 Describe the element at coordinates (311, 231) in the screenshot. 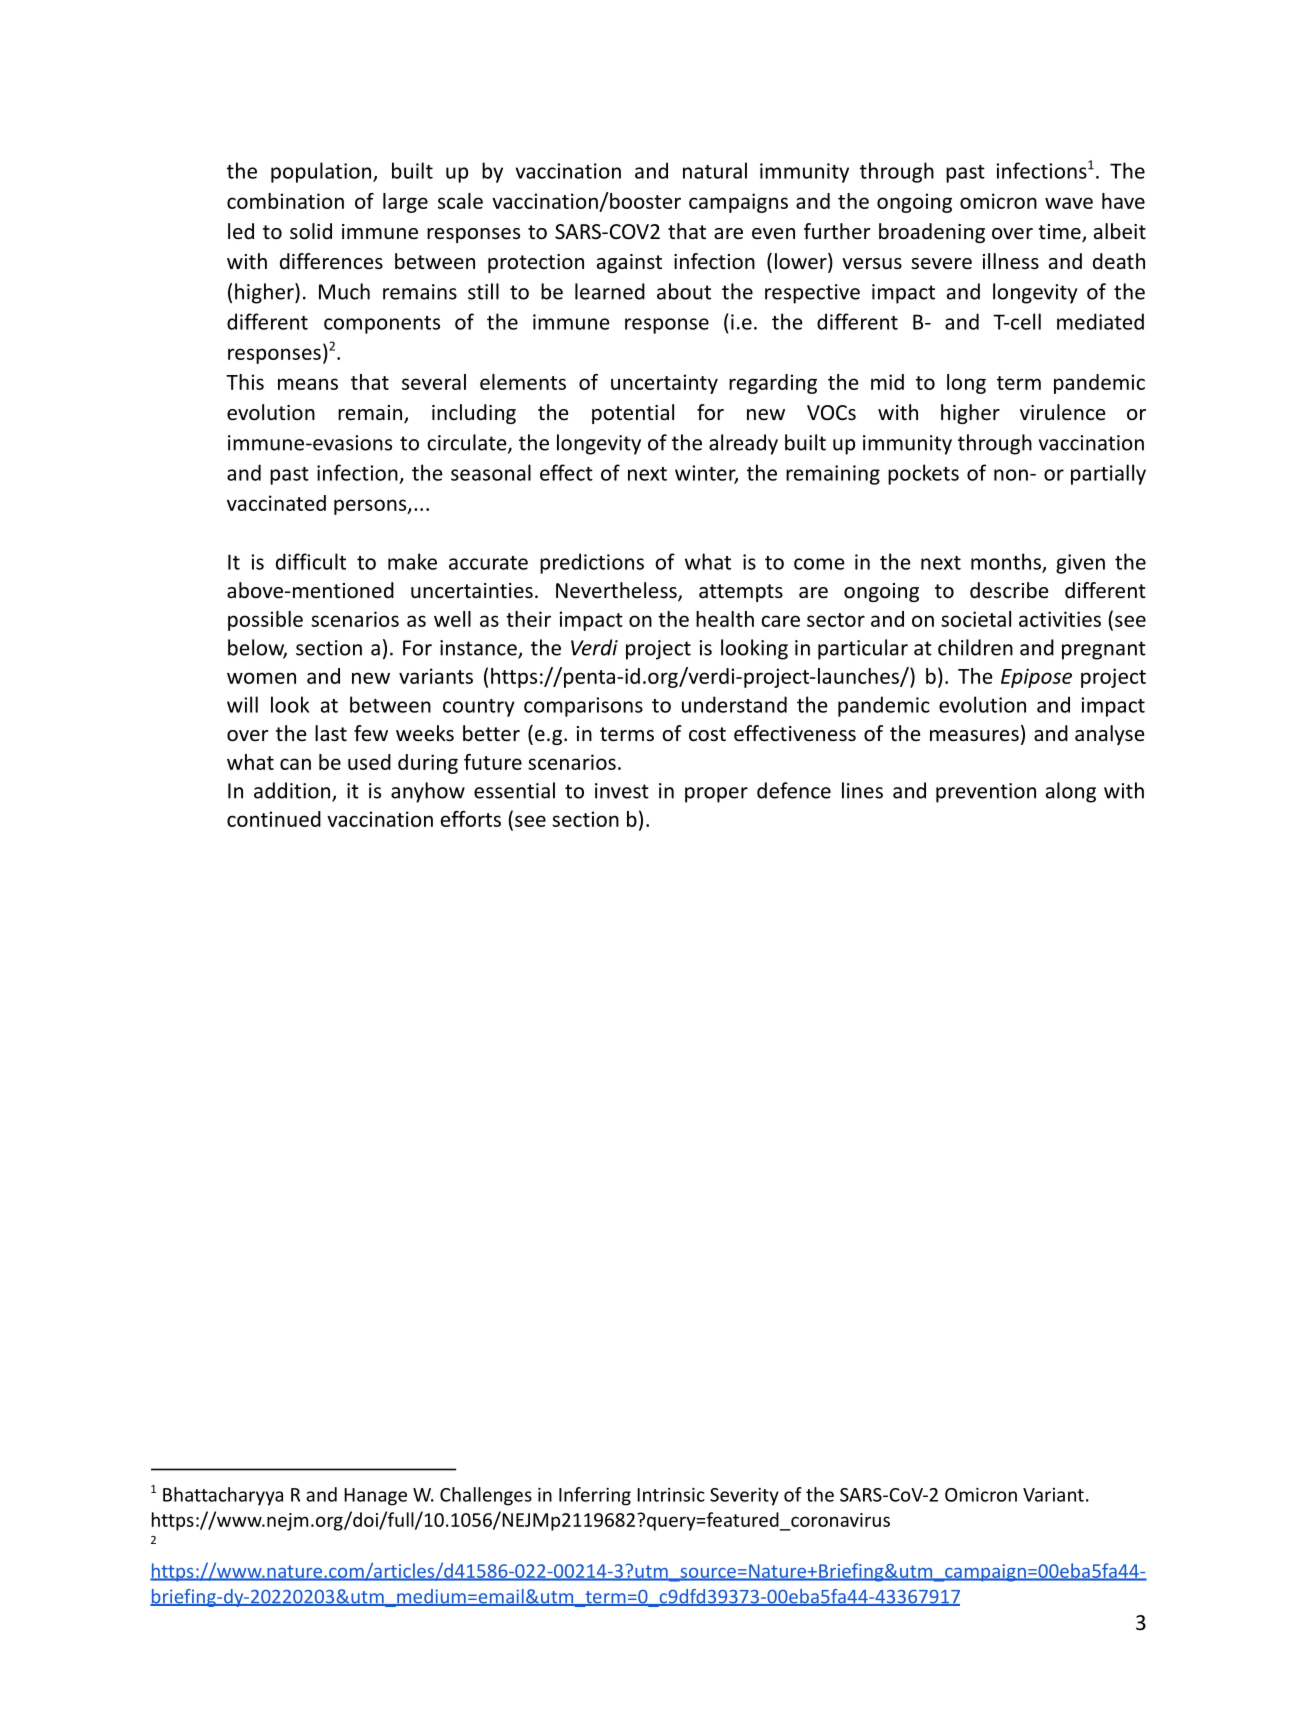

I see `solid` at that location.
